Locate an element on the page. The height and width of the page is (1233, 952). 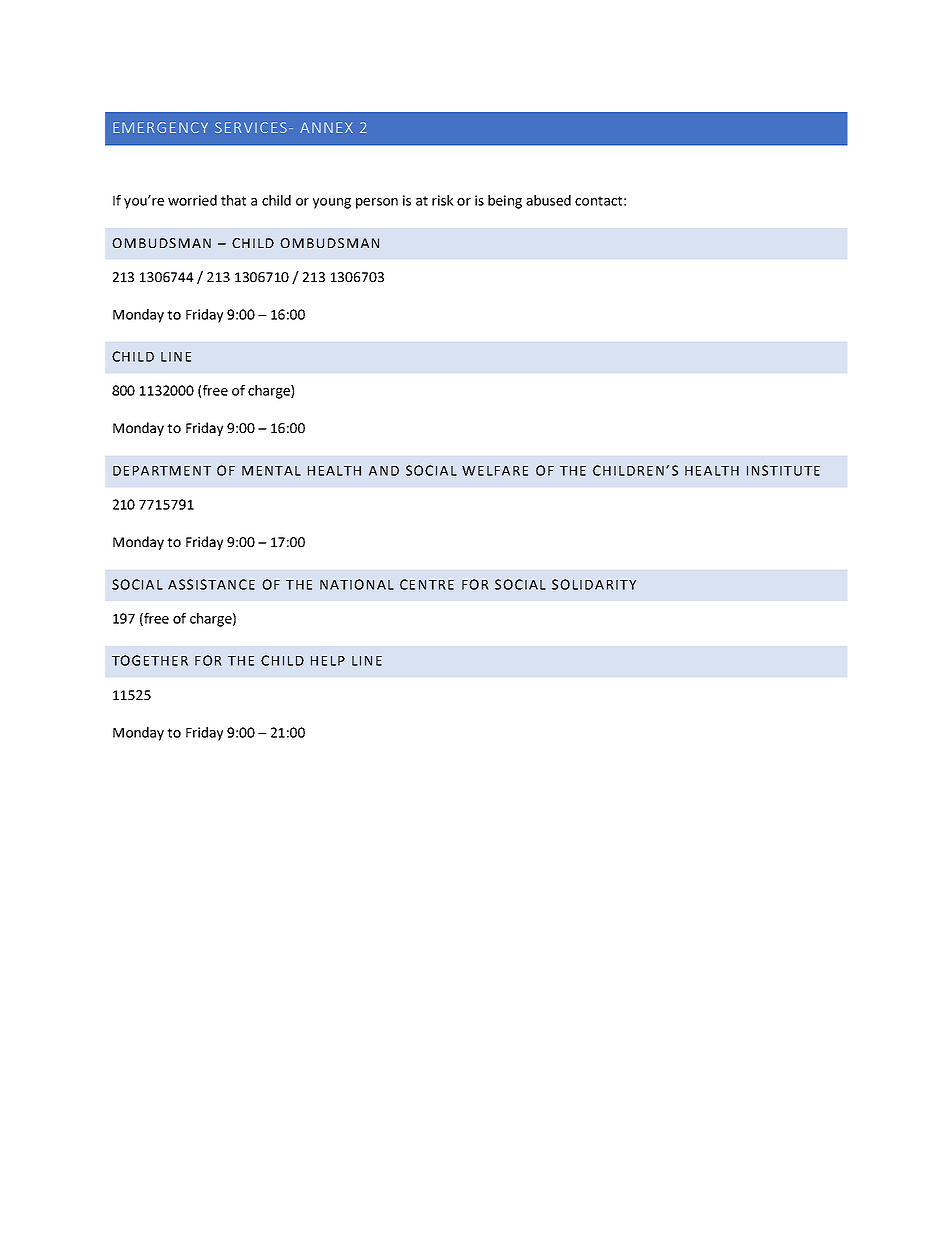
risk is located at coordinates (443, 200).
